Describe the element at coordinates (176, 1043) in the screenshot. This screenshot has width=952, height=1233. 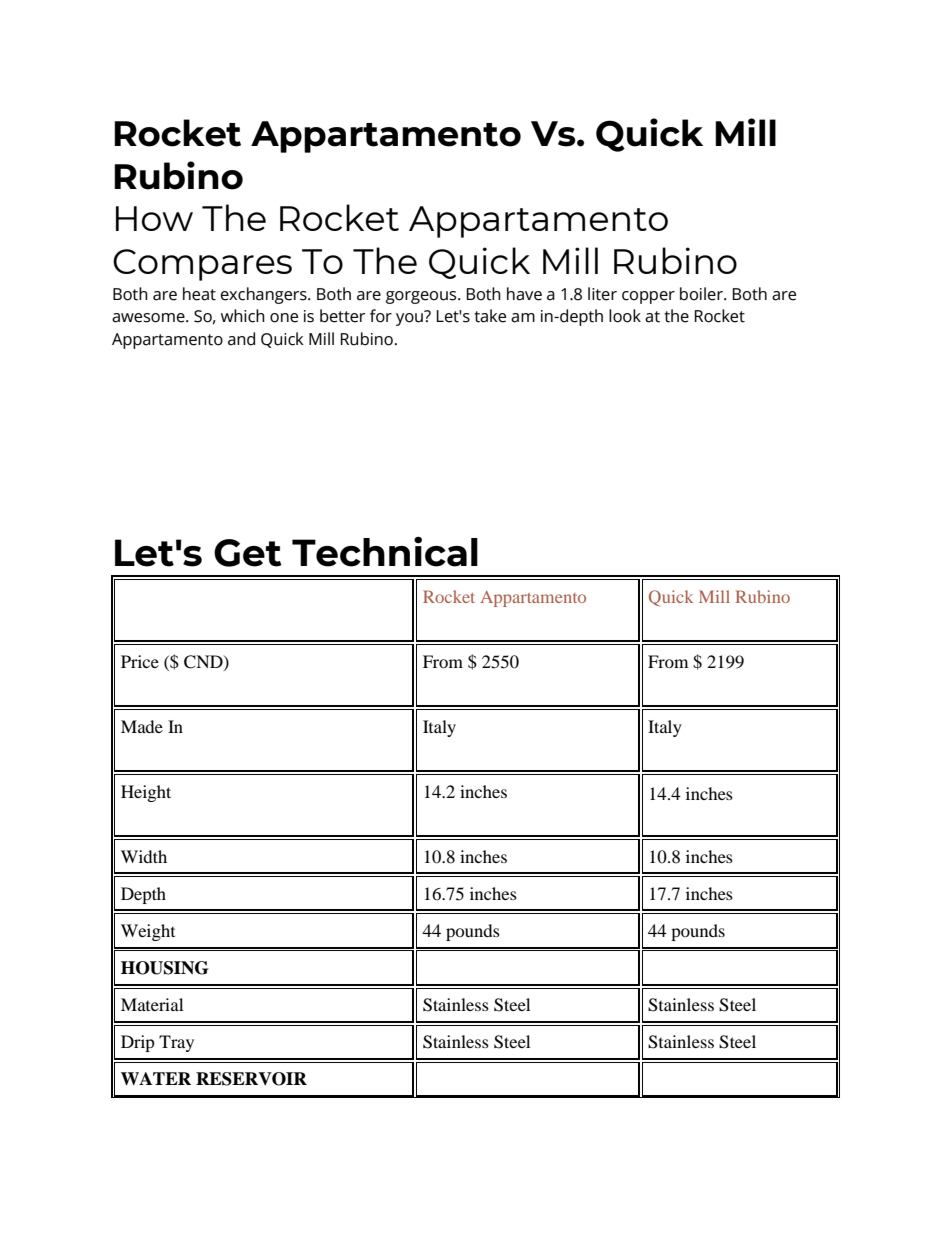
I see `Tray` at that location.
